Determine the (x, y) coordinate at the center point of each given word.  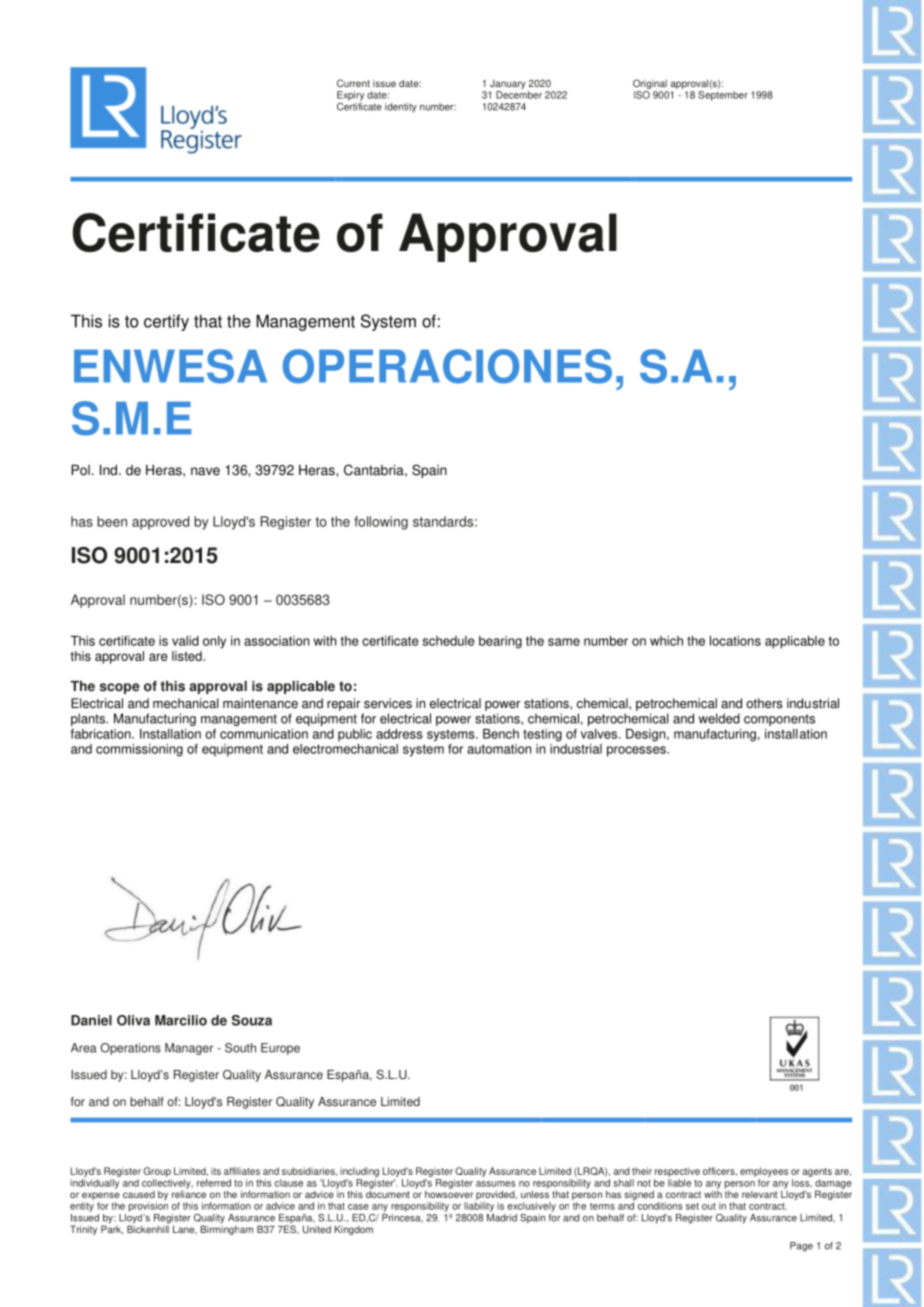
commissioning (139, 750)
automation (499, 749)
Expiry (350, 96)
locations (735, 641)
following (381, 523)
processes (637, 751)
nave (205, 471)
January (508, 85)
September (723, 96)
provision (148, 1207)
